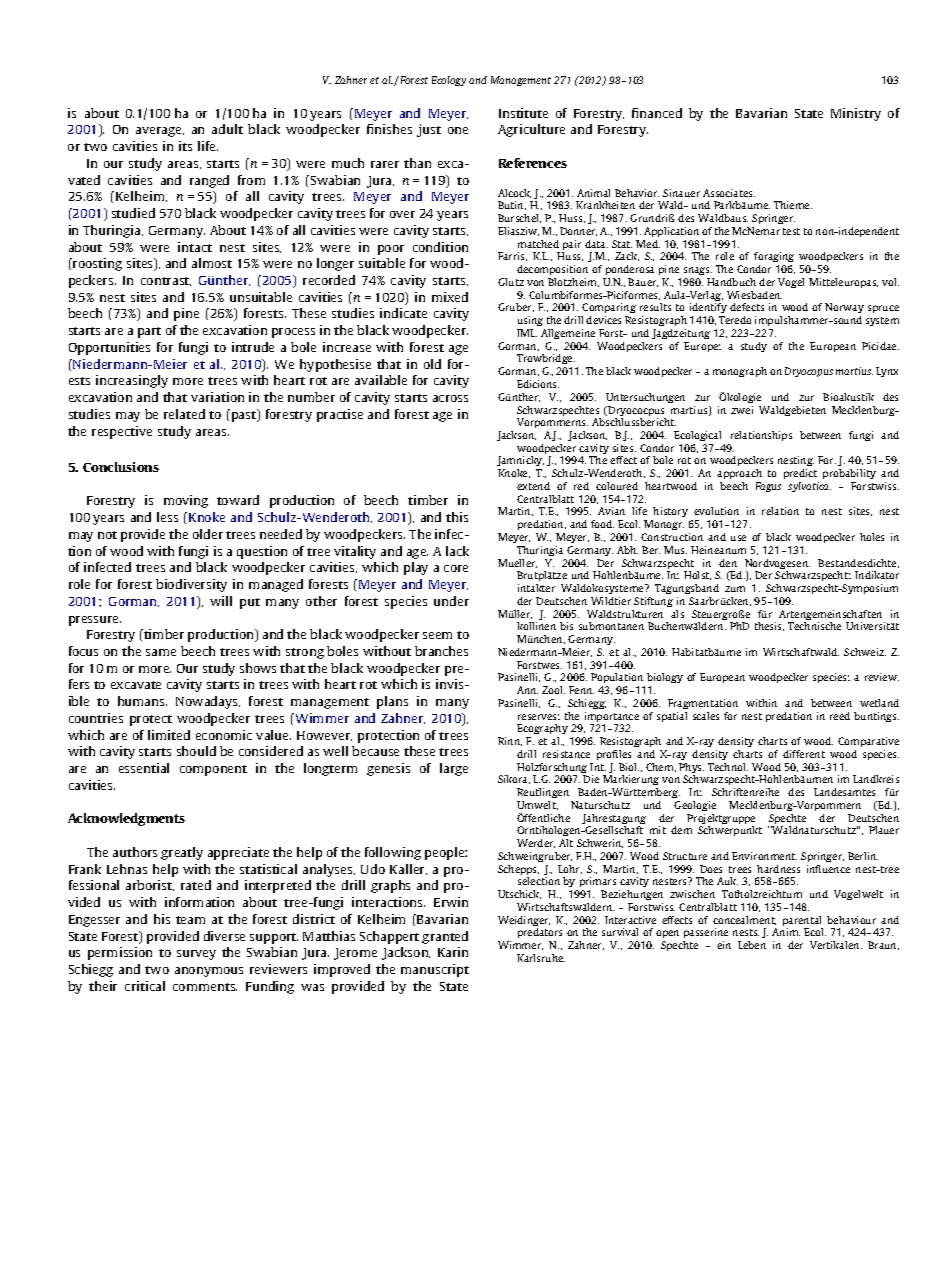  Describe the element at coordinates (196, 955) in the image. I see `survey` at that location.
